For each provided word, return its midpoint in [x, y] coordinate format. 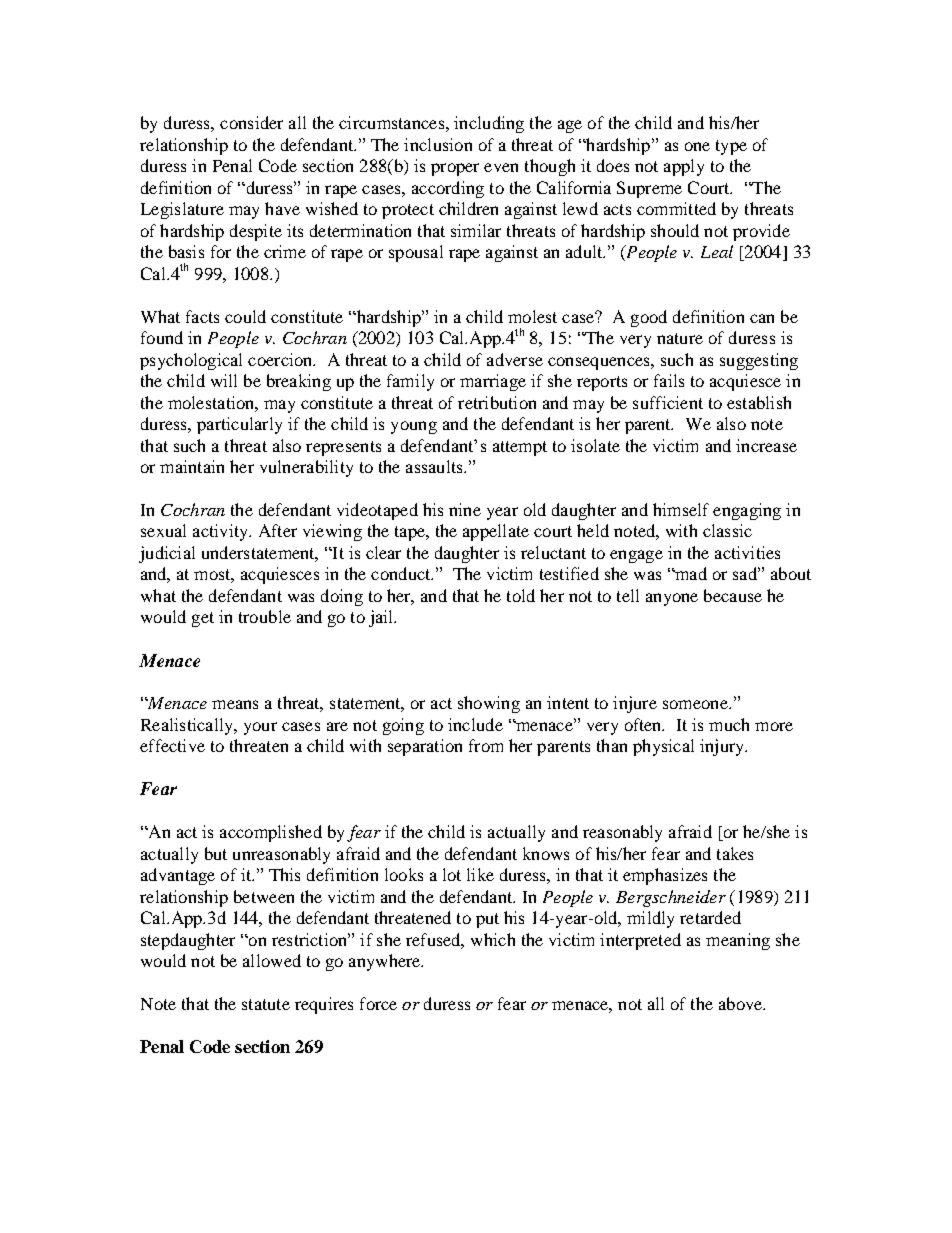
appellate [496, 532]
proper [455, 169]
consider [251, 122]
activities [747, 552]
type [731, 147]
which [493, 939]
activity [221, 532]
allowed [272, 960]
